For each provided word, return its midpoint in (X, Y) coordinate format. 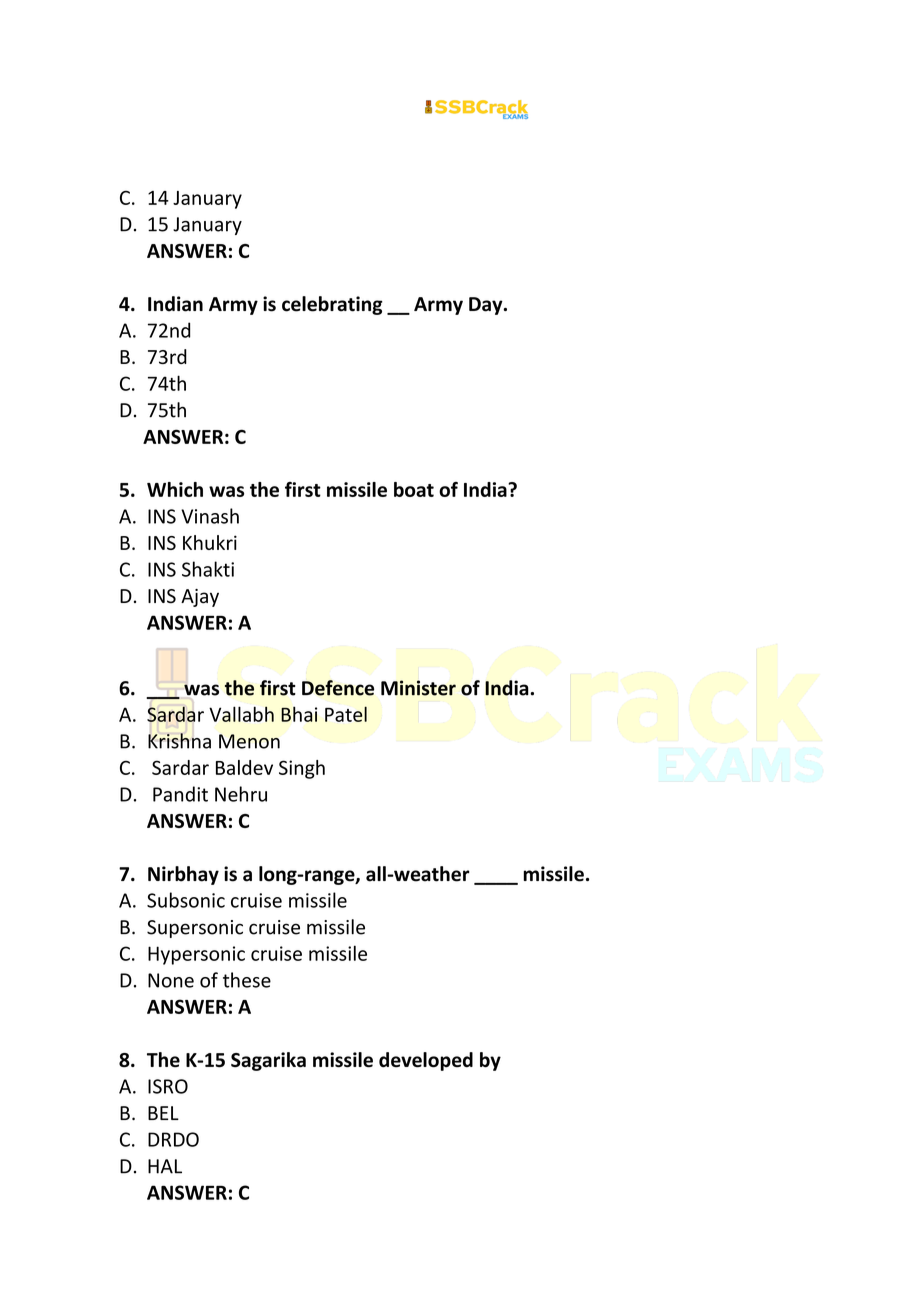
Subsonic (186, 900)
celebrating (332, 305)
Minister (418, 688)
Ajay (200, 598)
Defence (338, 688)
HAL (165, 1166)
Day (487, 306)
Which (175, 489)
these (247, 980)
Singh (302, 769)
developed (426, 1061)
